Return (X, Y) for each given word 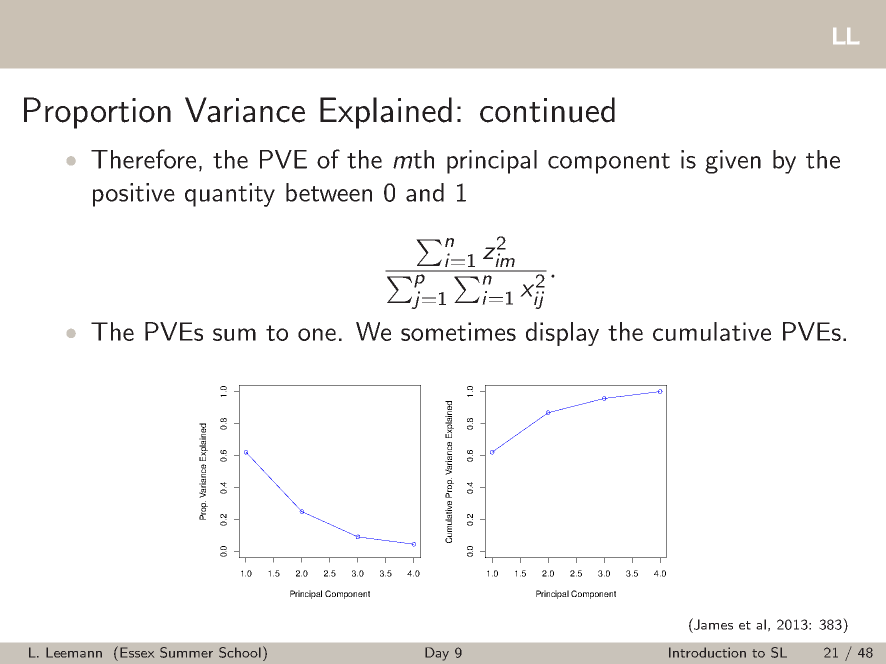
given (733, 162)
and (425, 192)
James (712, 624)
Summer (186, 652)
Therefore (143, 159)
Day (437, 654)
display (562, 334)
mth (413, 159)
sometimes (458, 331)
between (329, 192)
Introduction (707, 652)
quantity (230, 195)
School (240, 652)
